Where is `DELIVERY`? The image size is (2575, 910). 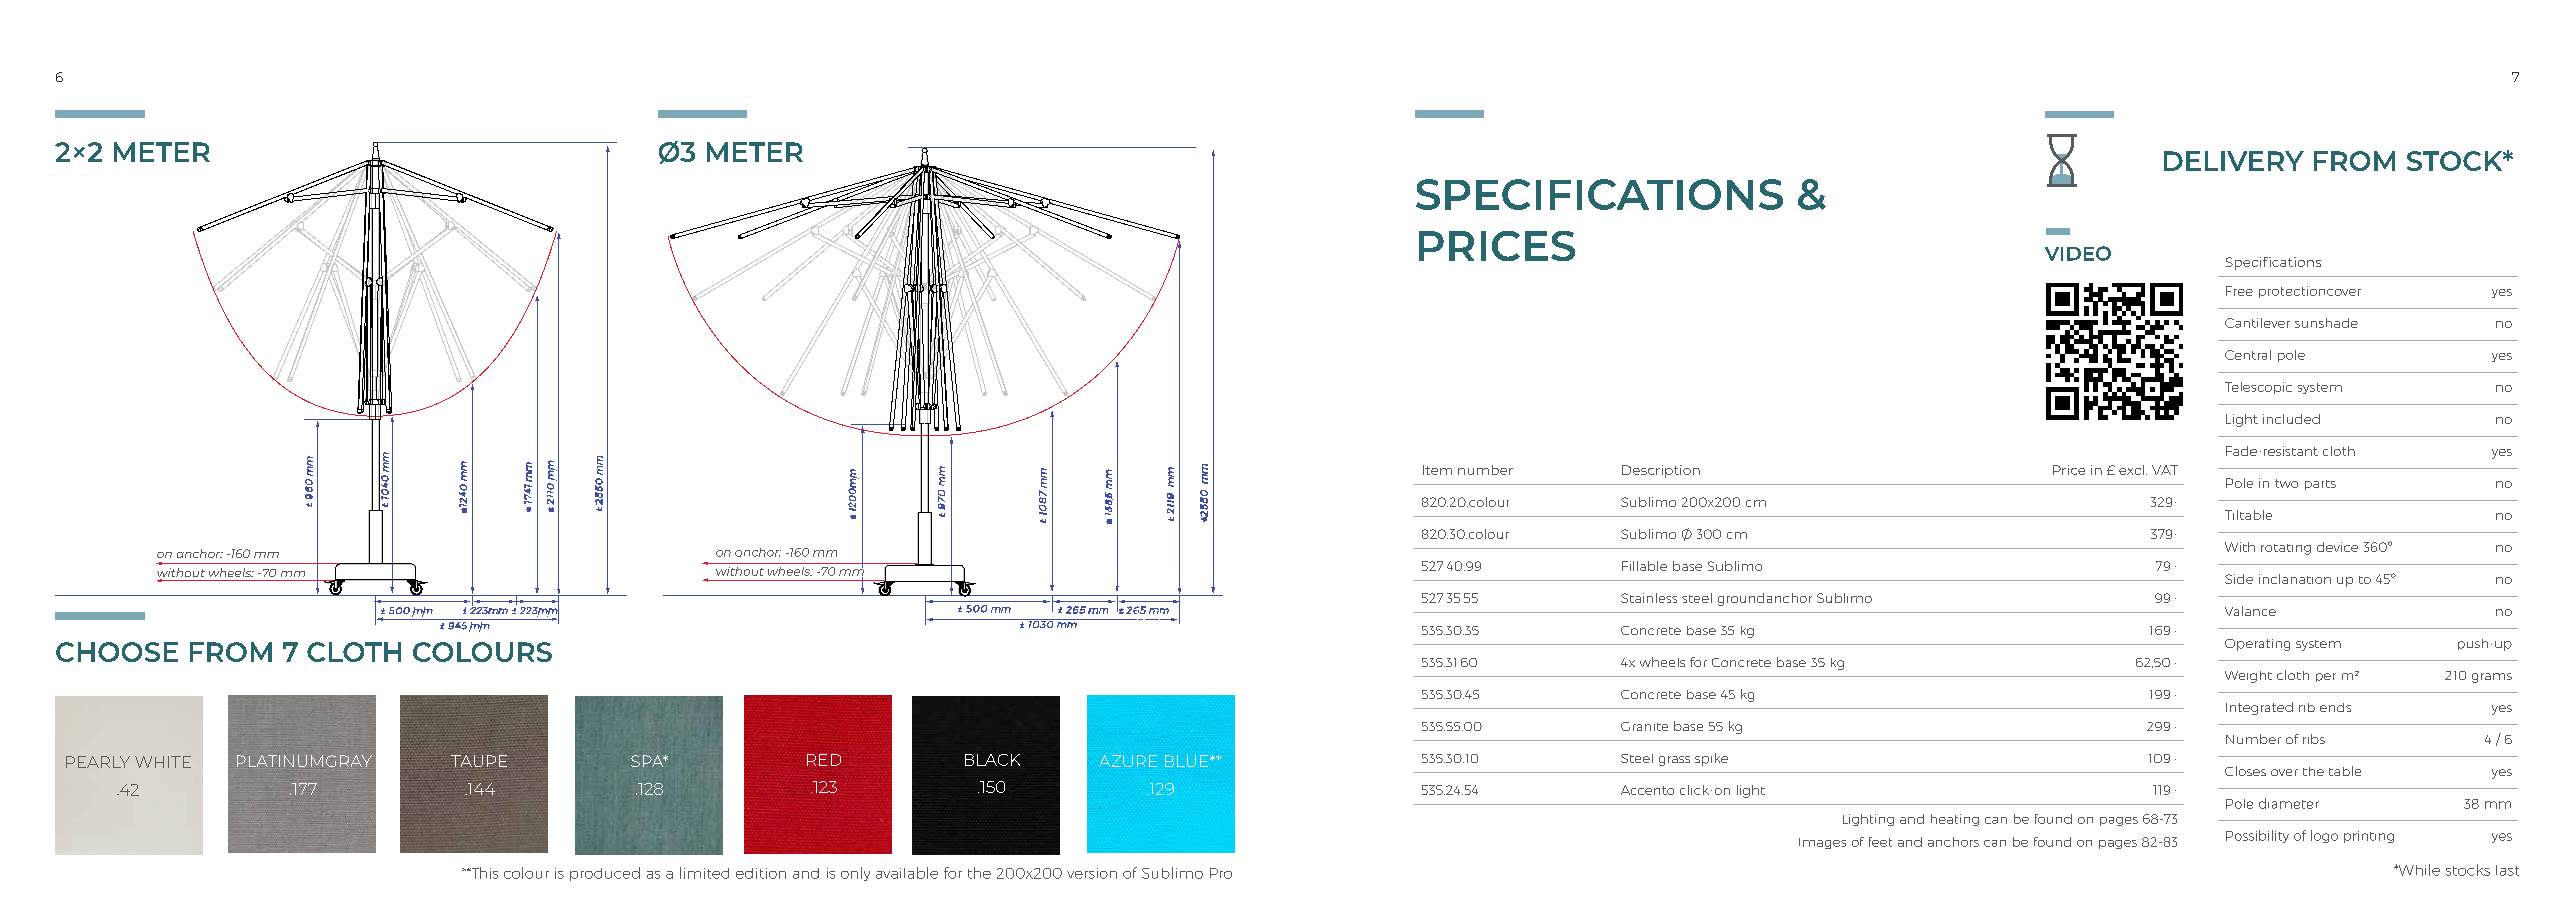
DELIVERY is located at coordinates (2234, 161).
